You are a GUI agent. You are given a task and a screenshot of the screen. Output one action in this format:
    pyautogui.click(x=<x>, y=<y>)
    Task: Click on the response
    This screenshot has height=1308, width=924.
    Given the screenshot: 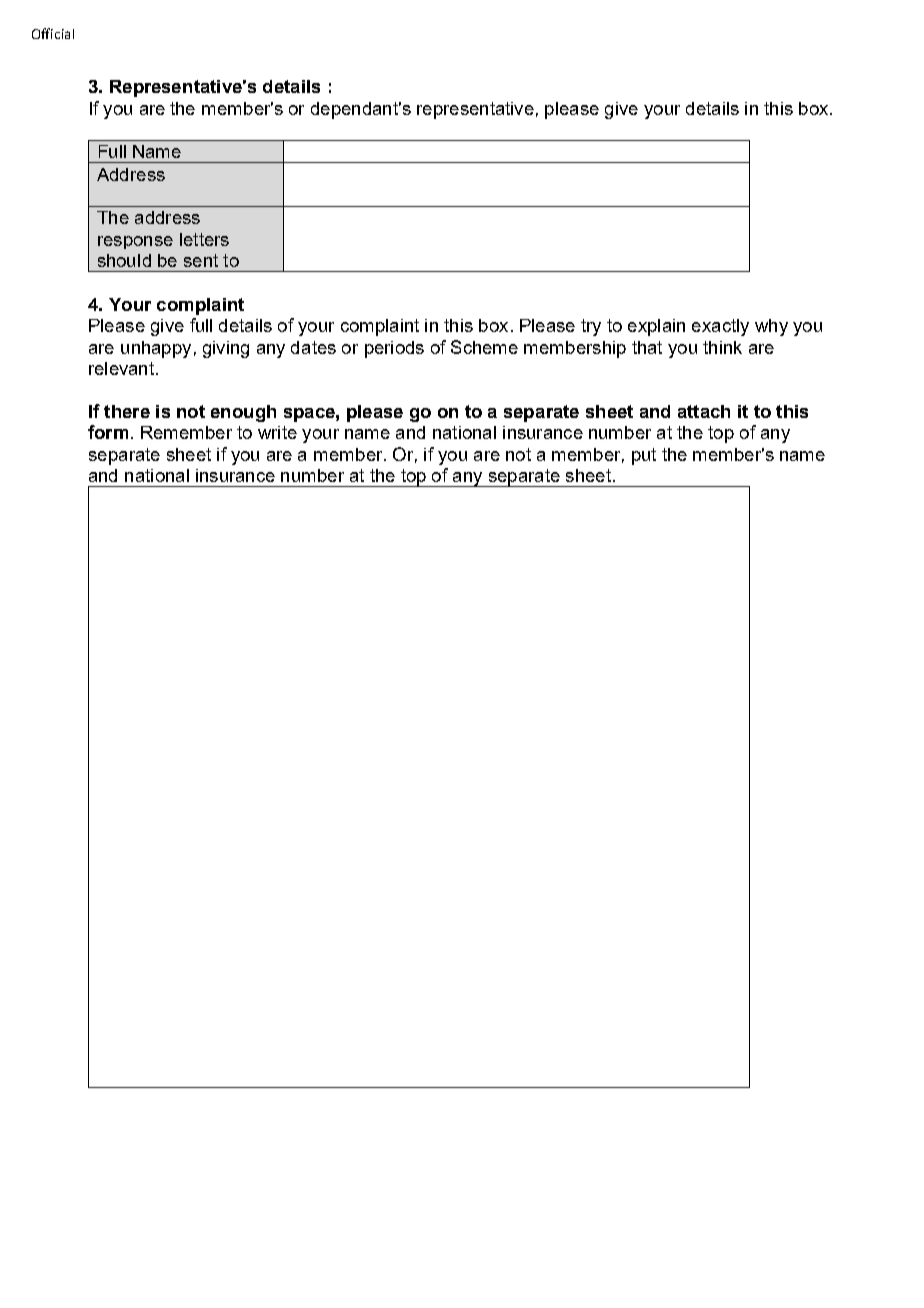 What is the action you would take?
    pyautogui.click(x=135, y=242)
